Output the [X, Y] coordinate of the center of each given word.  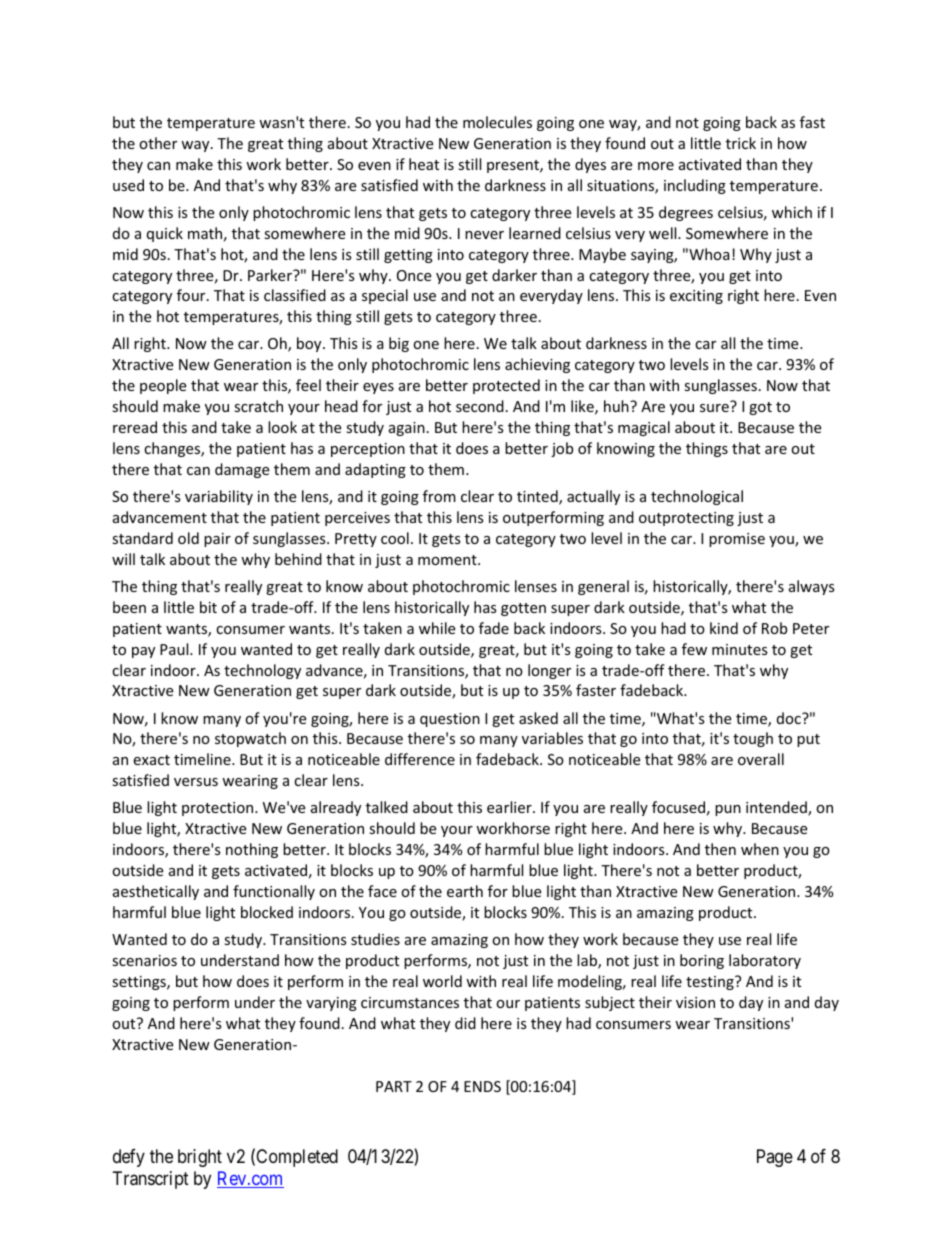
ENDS [482, 1086]
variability [219, 497]
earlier [510, 807]
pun [728, 810]
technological [697, 497]
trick [741, 143]
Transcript [151, 1180]
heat [424, 164]
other [158, 143]
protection [219, 809]
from [439, 496]
